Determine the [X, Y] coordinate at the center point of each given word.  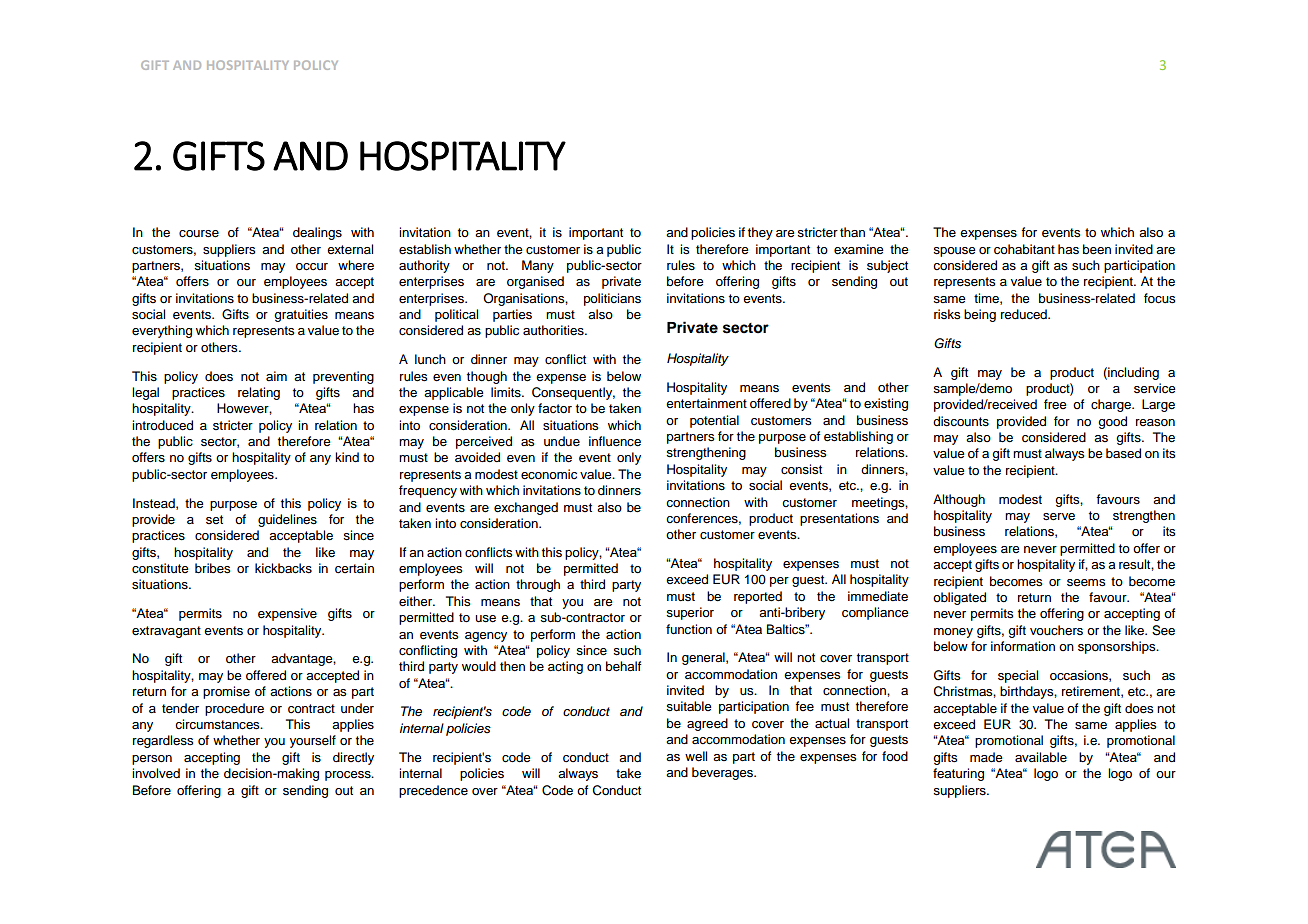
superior [690, 613]
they [760, 233]
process [349, 776]
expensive [287, 614]
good [1112, 422]
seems [1086, 582]
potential [714, 421]
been [1097, 249]
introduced [162, 425]
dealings [317, 233]
